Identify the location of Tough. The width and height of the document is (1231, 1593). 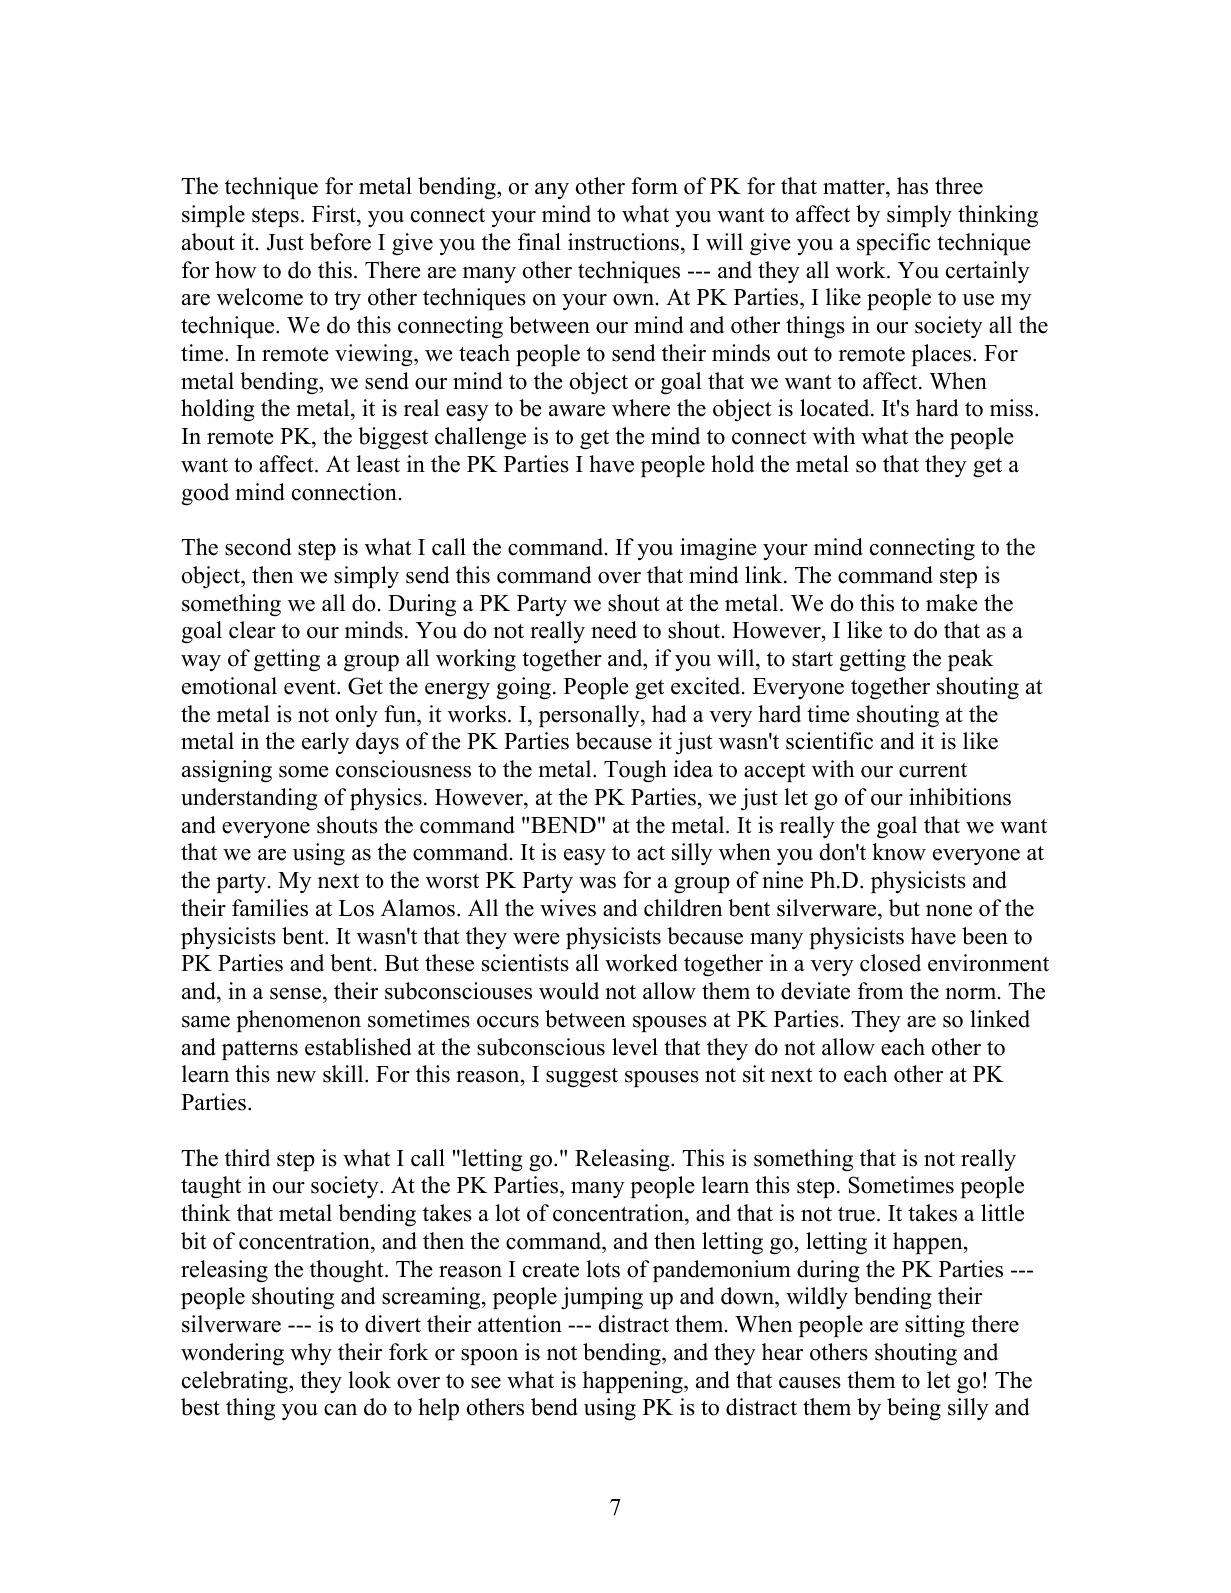
(635, 771).
